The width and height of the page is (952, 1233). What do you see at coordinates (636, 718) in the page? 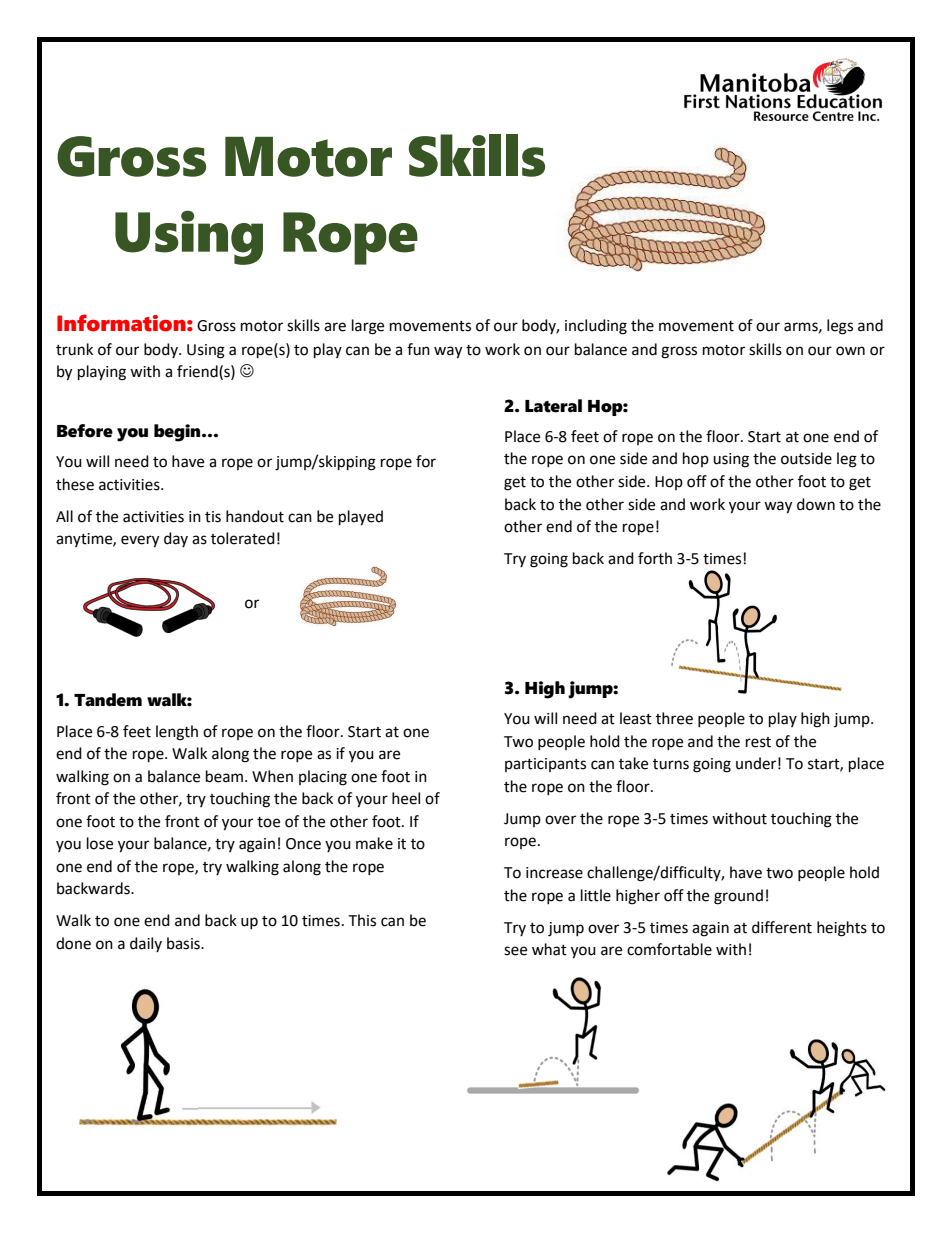
I see `least` at bounding box center [636, 718].
